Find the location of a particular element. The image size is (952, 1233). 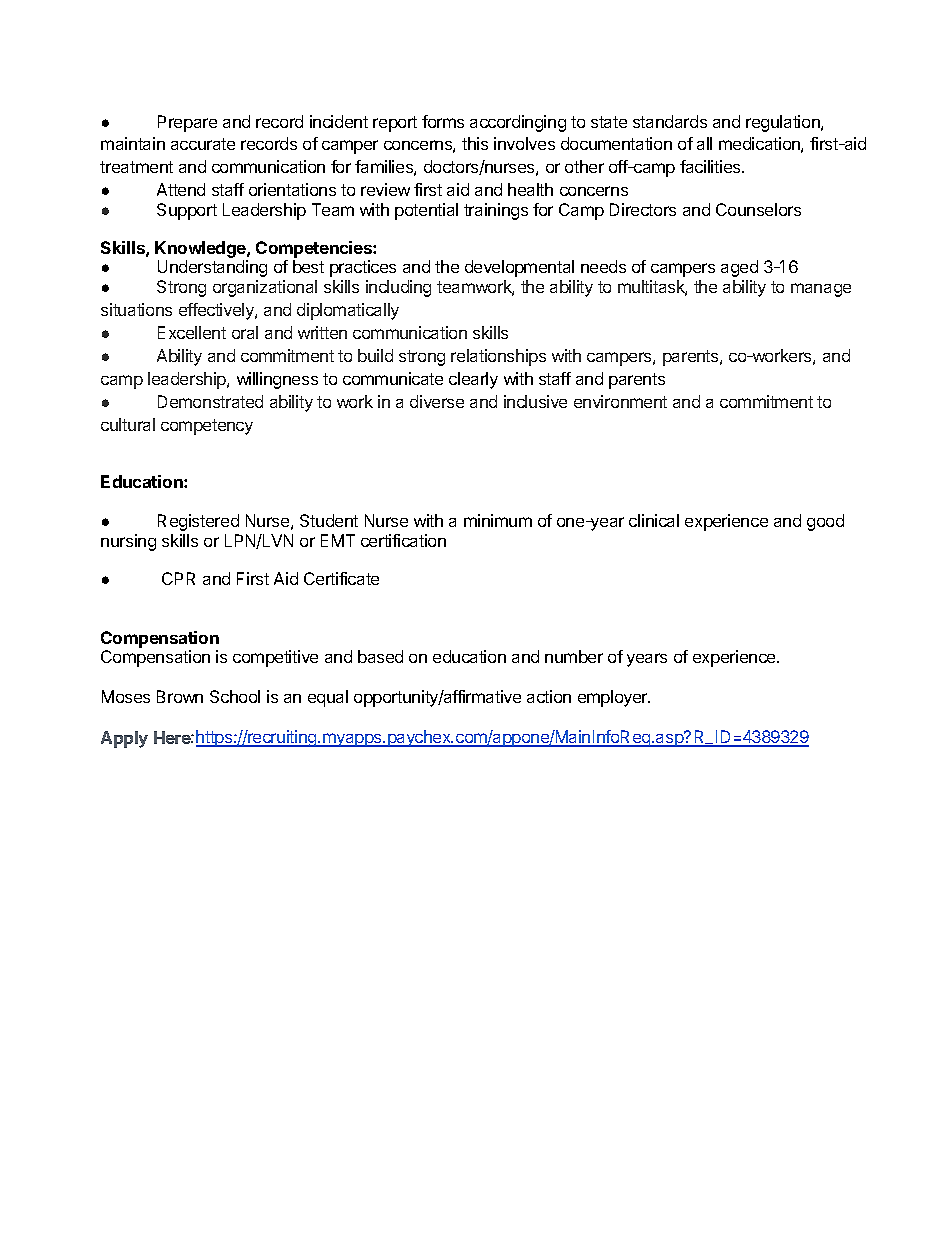

this is located at coordinates (475, 143).
